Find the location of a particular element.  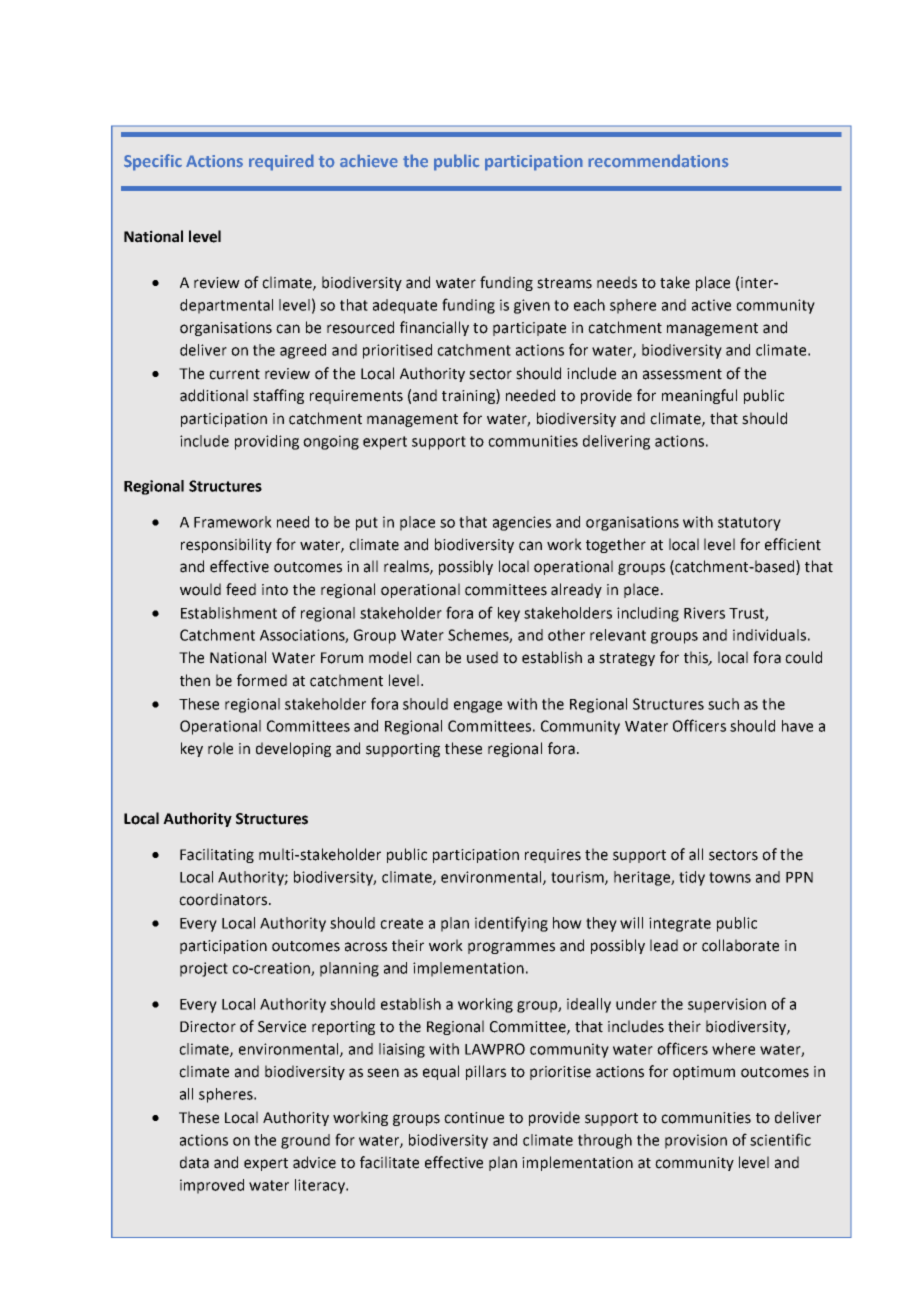

towns is located at coordinates (730, 877).
